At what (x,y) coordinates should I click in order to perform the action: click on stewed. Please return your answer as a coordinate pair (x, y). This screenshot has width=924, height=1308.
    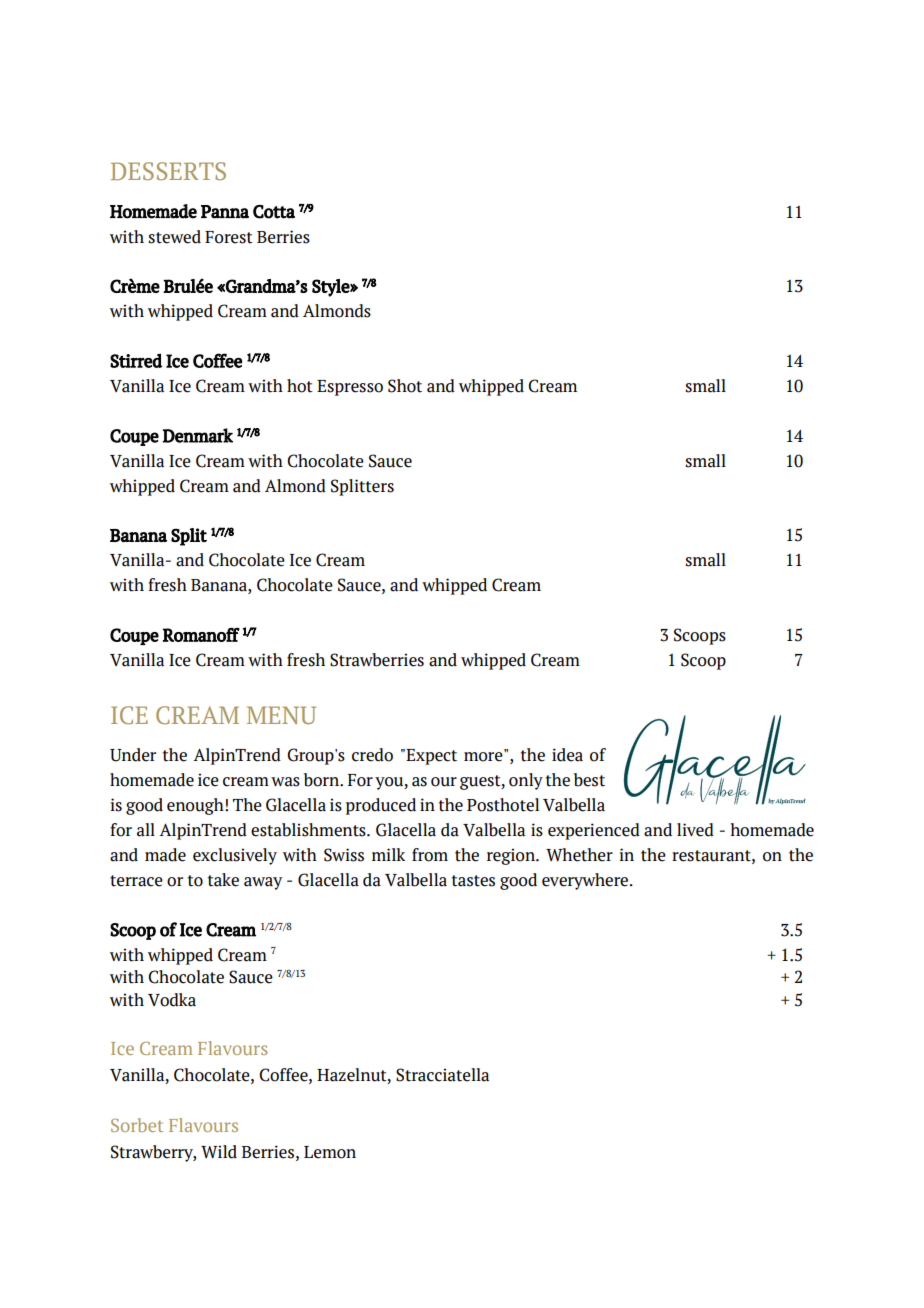
    Looking at the image, I should click on (174, 237).
